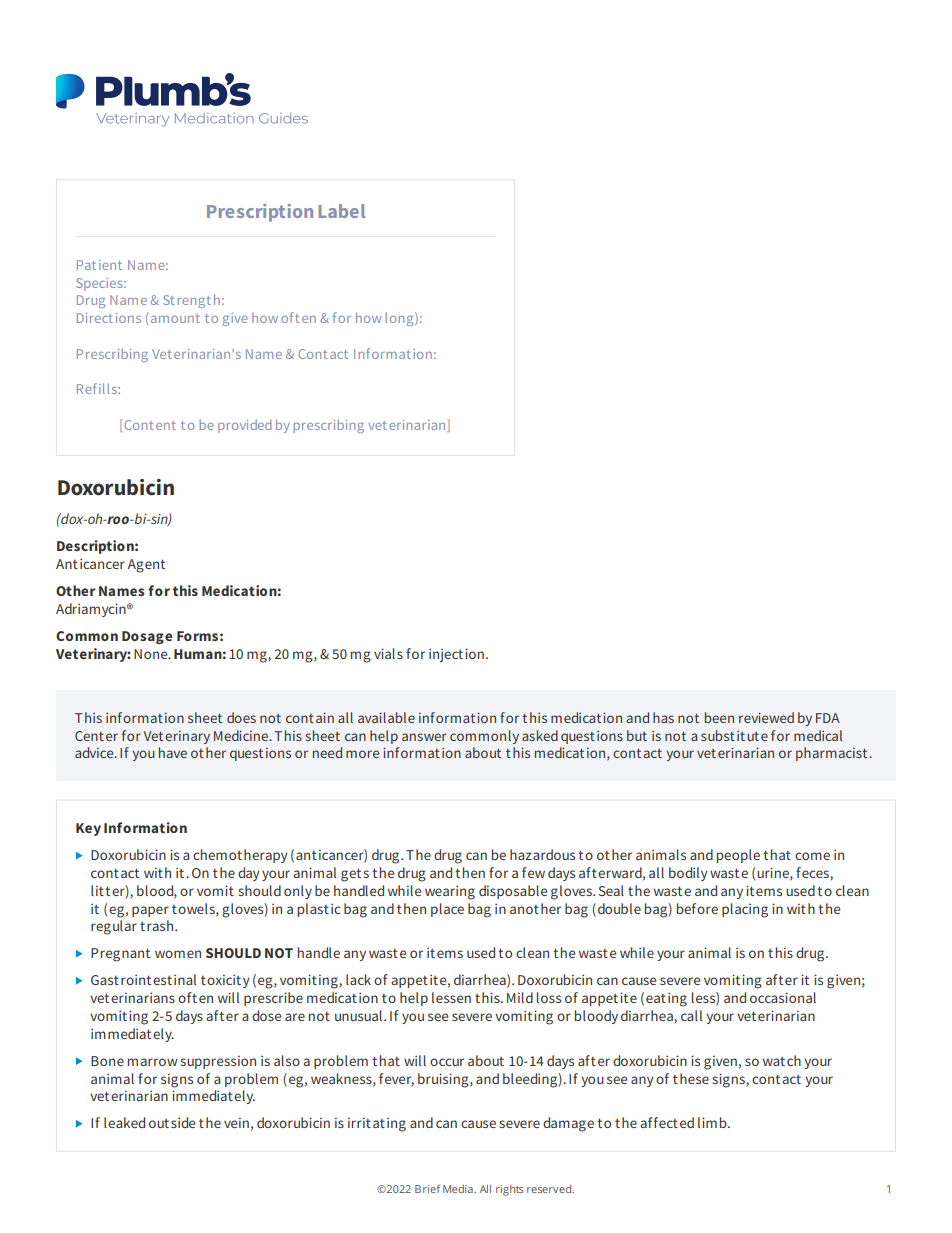 This screenshot has height=1233, width=952. I want to click on amount, so click(175, 318).
